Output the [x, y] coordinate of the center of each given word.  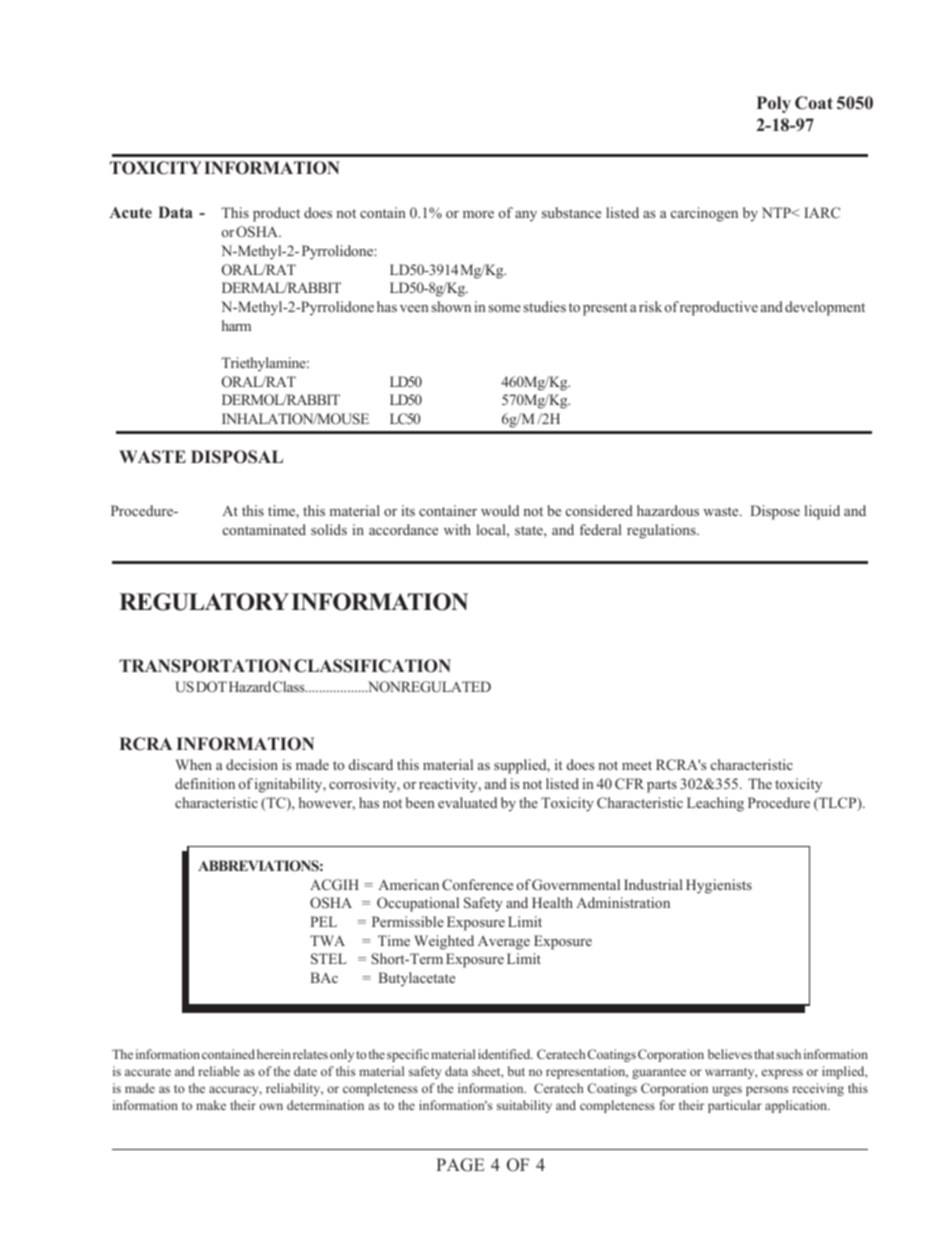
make [211, 1105]
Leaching [715, 804]
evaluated [467, 802]
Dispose [775, 512]
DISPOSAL [237, 457]
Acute [130, 212]
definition [205, 783]
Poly [774, 104]
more [478, 214]
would [500, 510]
